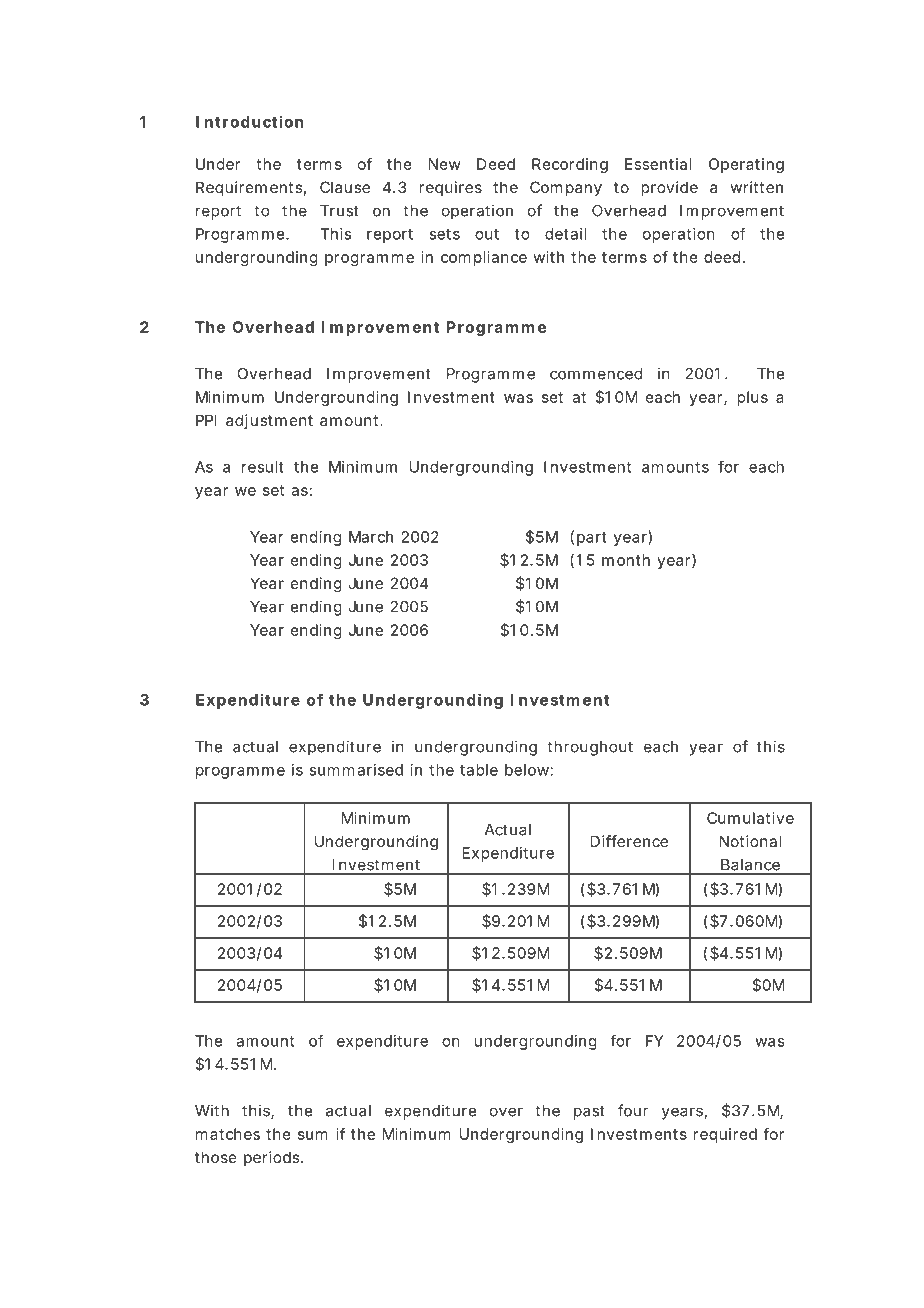 The height and width of the screenshot is (1308, 924). Describe the element at coordinates (445, 164) in the screenshot. I see `New` at that location.
